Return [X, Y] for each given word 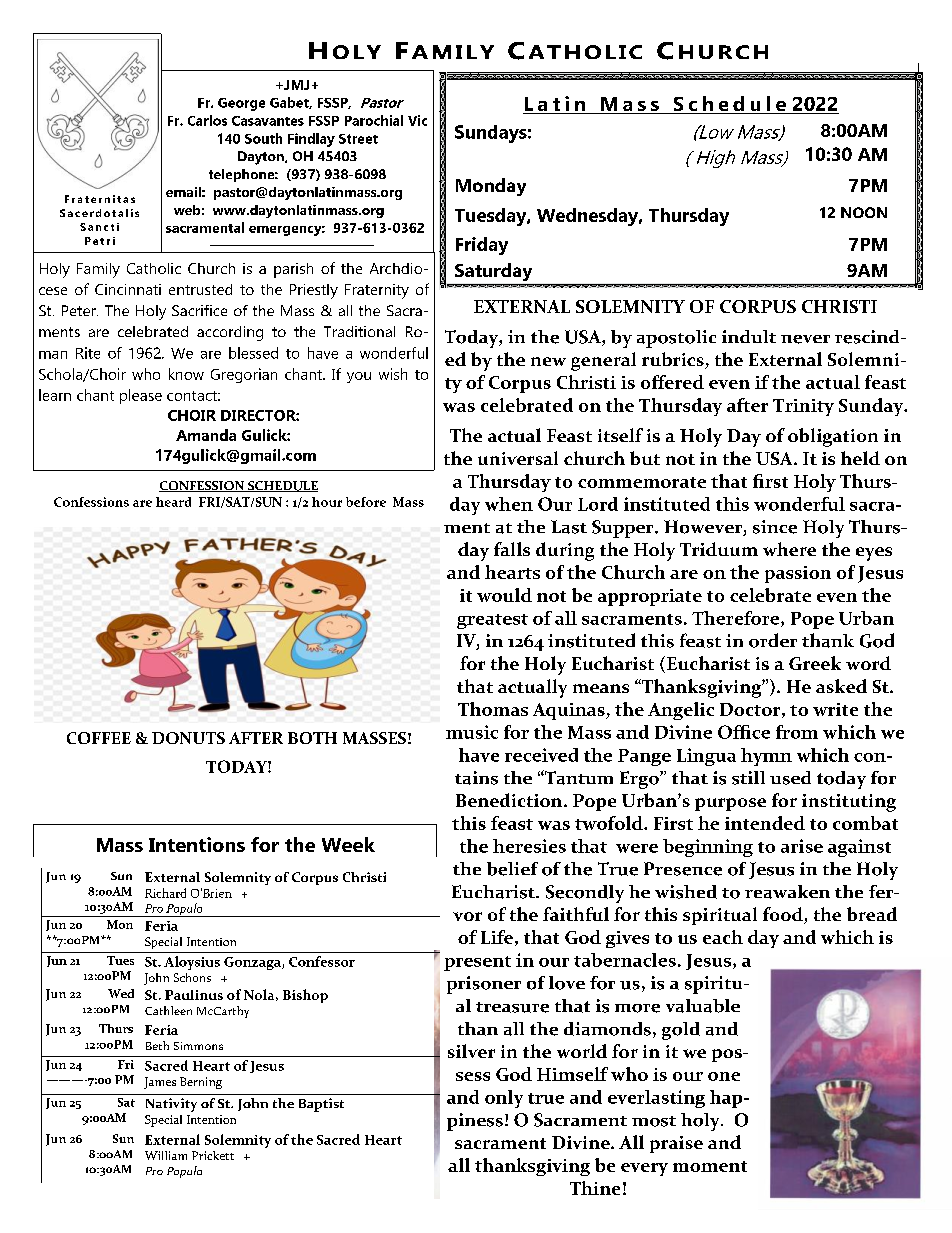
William [166, 1155]
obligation [833, 437]
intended [765, 823]
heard [173, 502]
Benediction [510, 800]
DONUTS [188, 738]
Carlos [207, 120]
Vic [417, 120]
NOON [864, 212]
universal [518, 458]
